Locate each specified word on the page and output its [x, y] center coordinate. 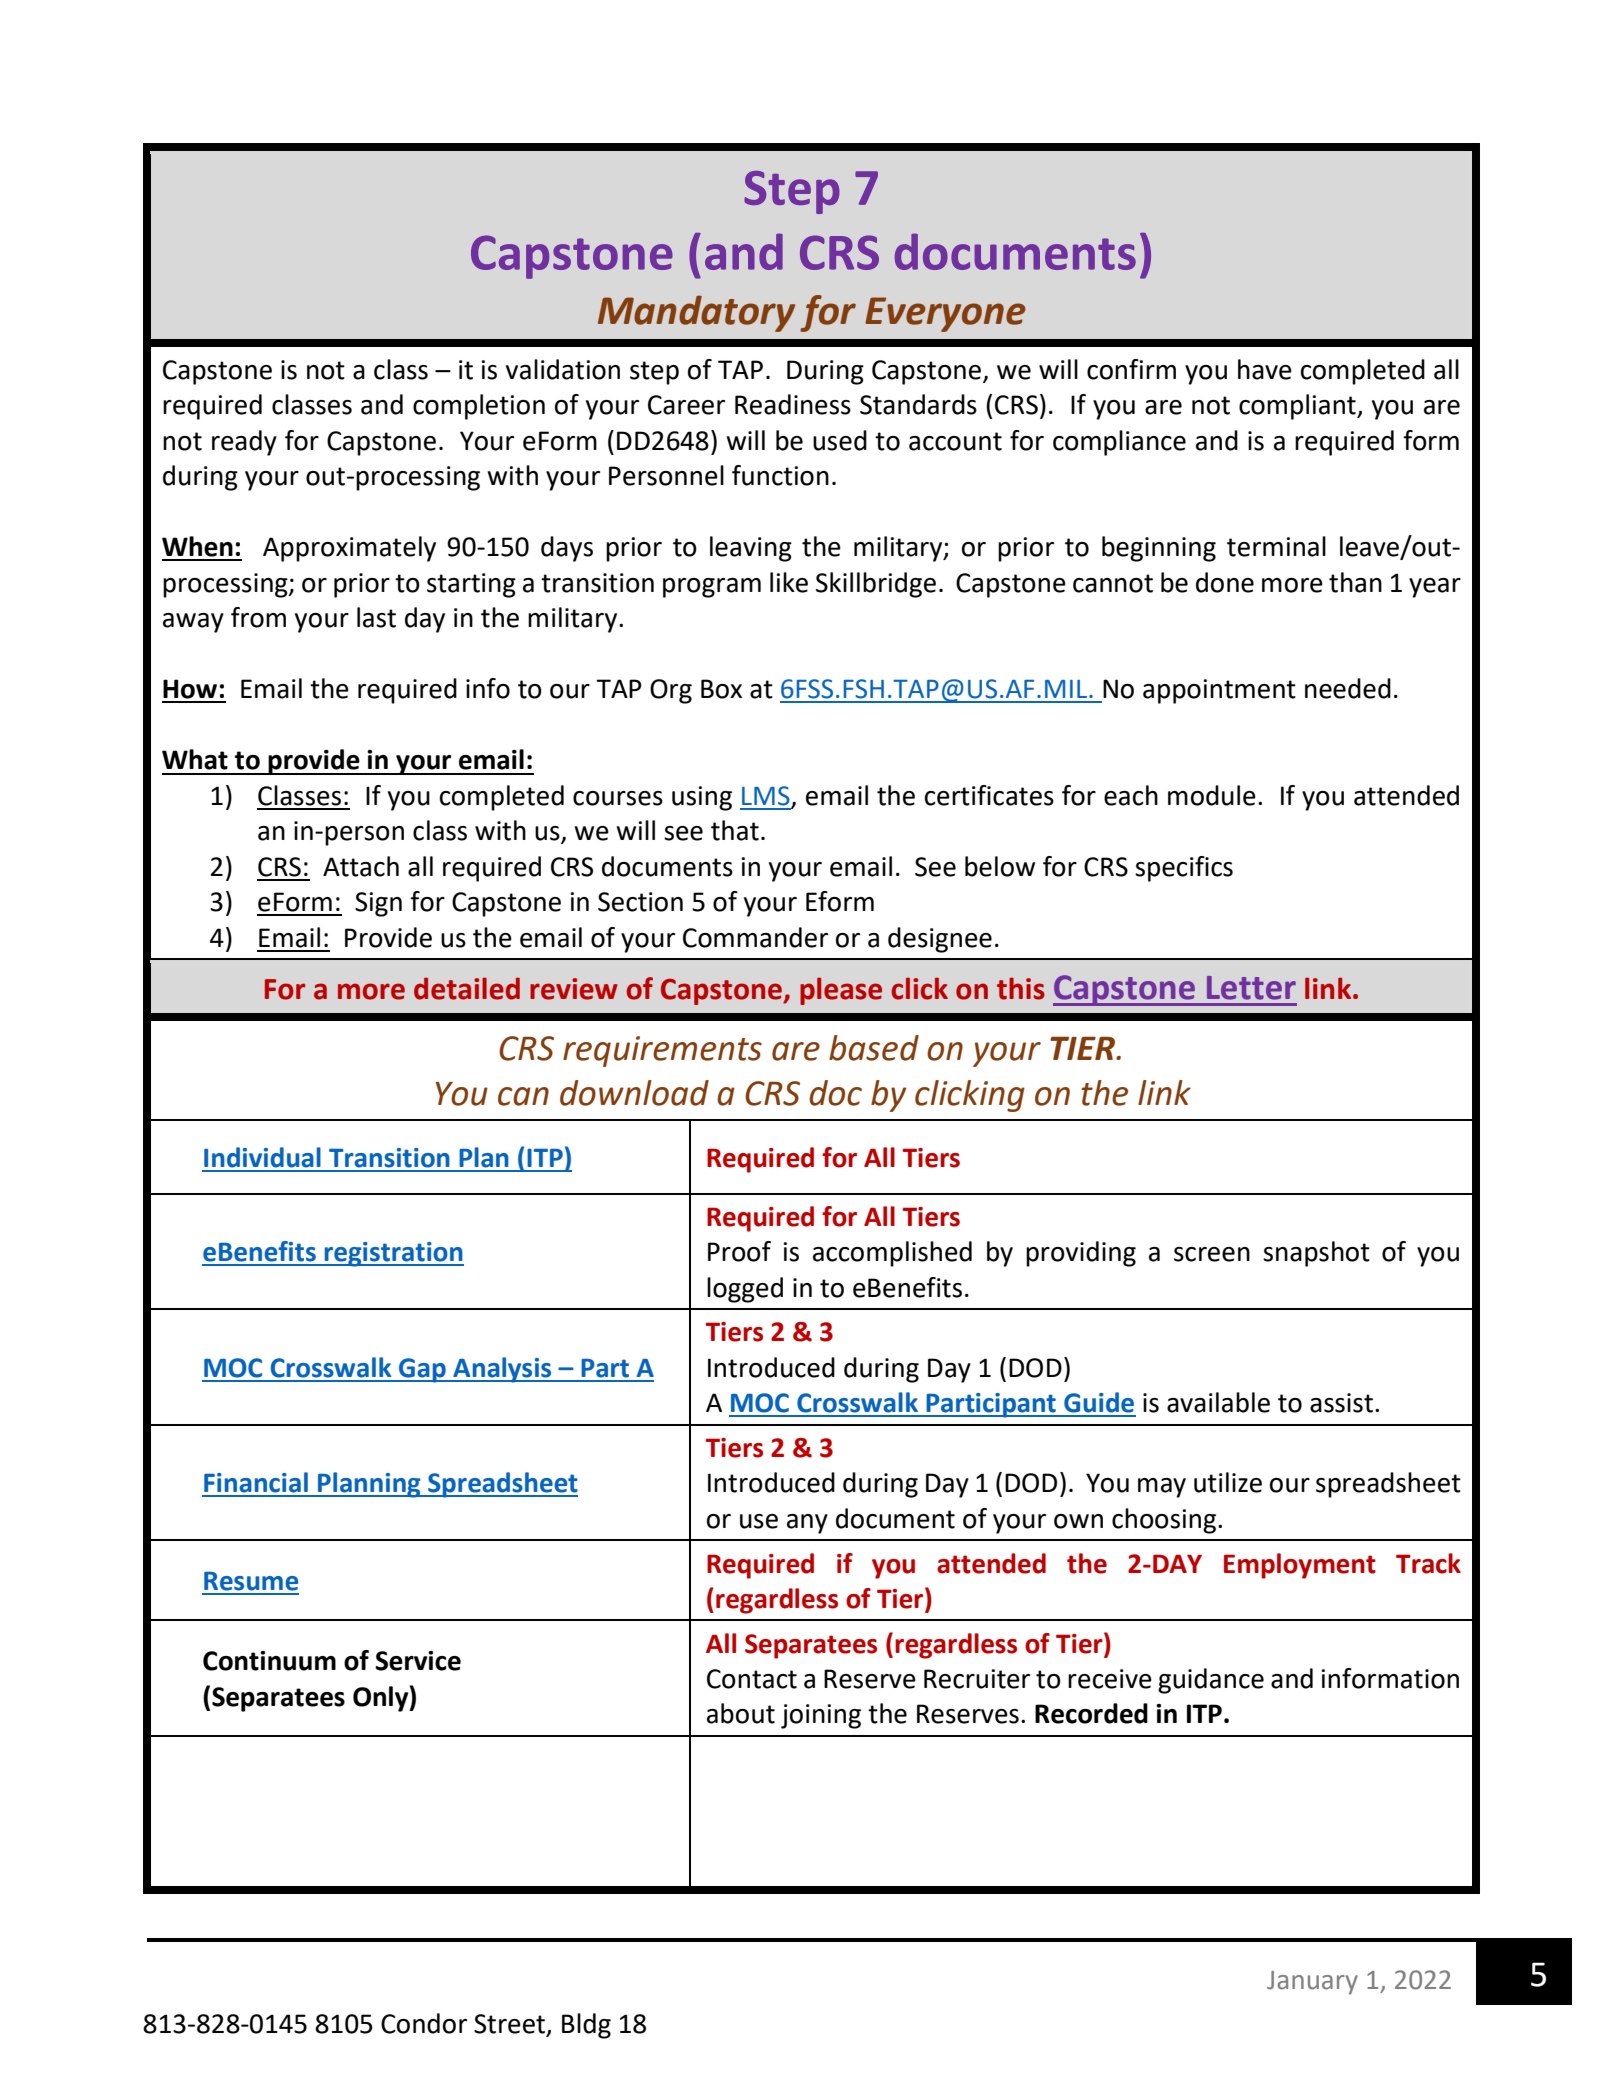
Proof [739, 1251]
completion [479, 407]
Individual [262, 1157]
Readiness [793, 404]
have [1265, 369]
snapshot [1316, 1254]
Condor [424, 2023]
